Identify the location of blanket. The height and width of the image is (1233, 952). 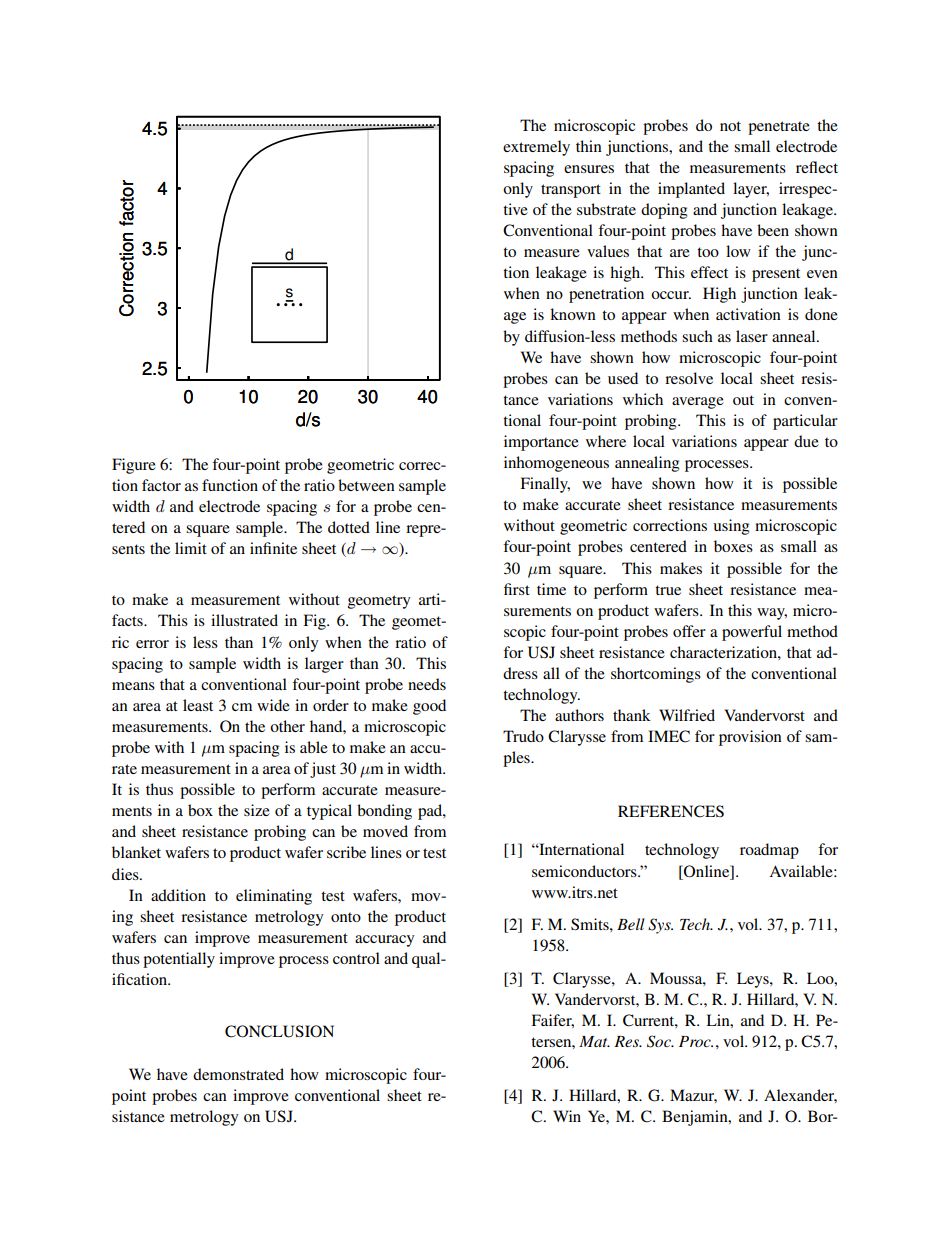
(136, 852).
